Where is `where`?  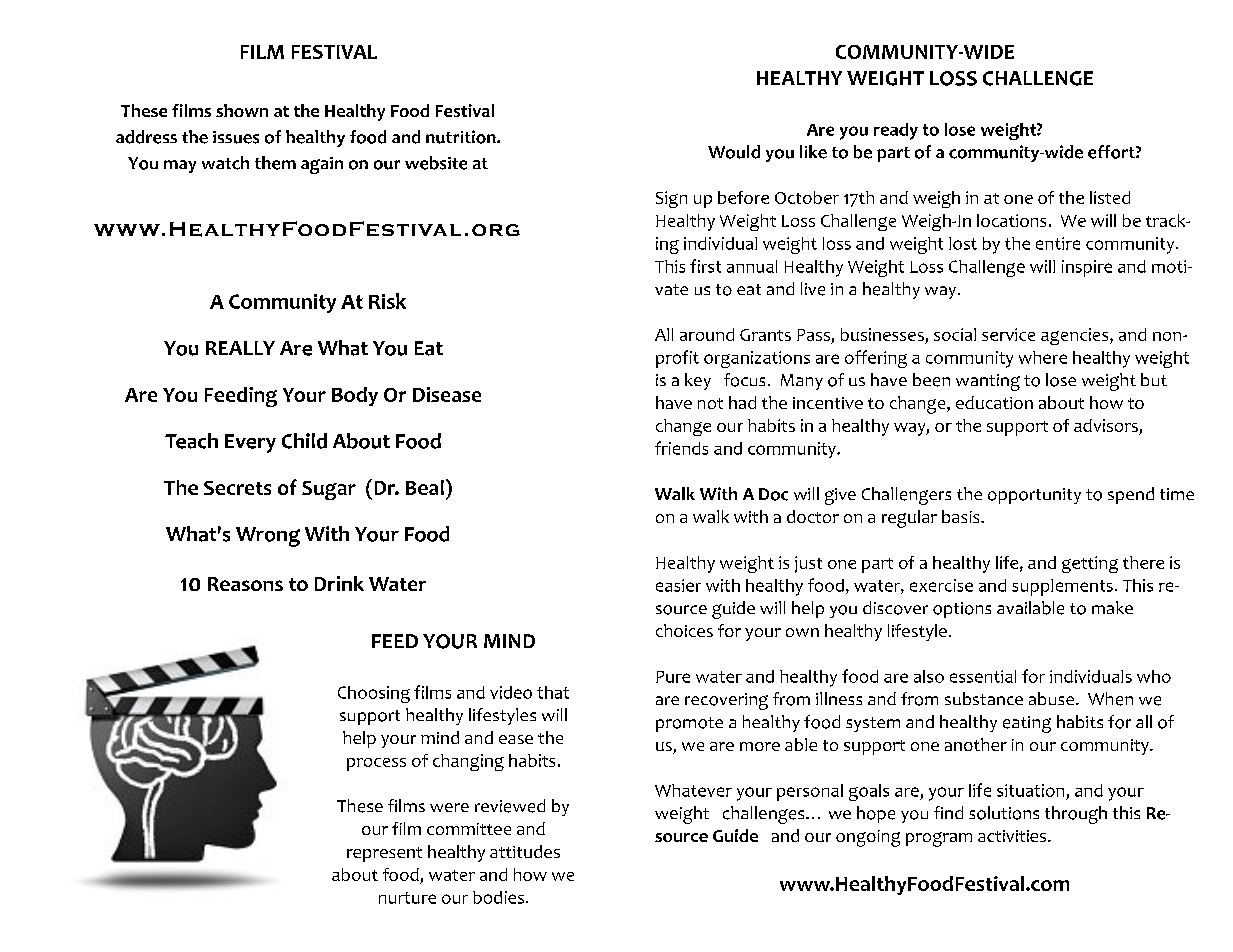 where is located at coordinates (1043, 357).
